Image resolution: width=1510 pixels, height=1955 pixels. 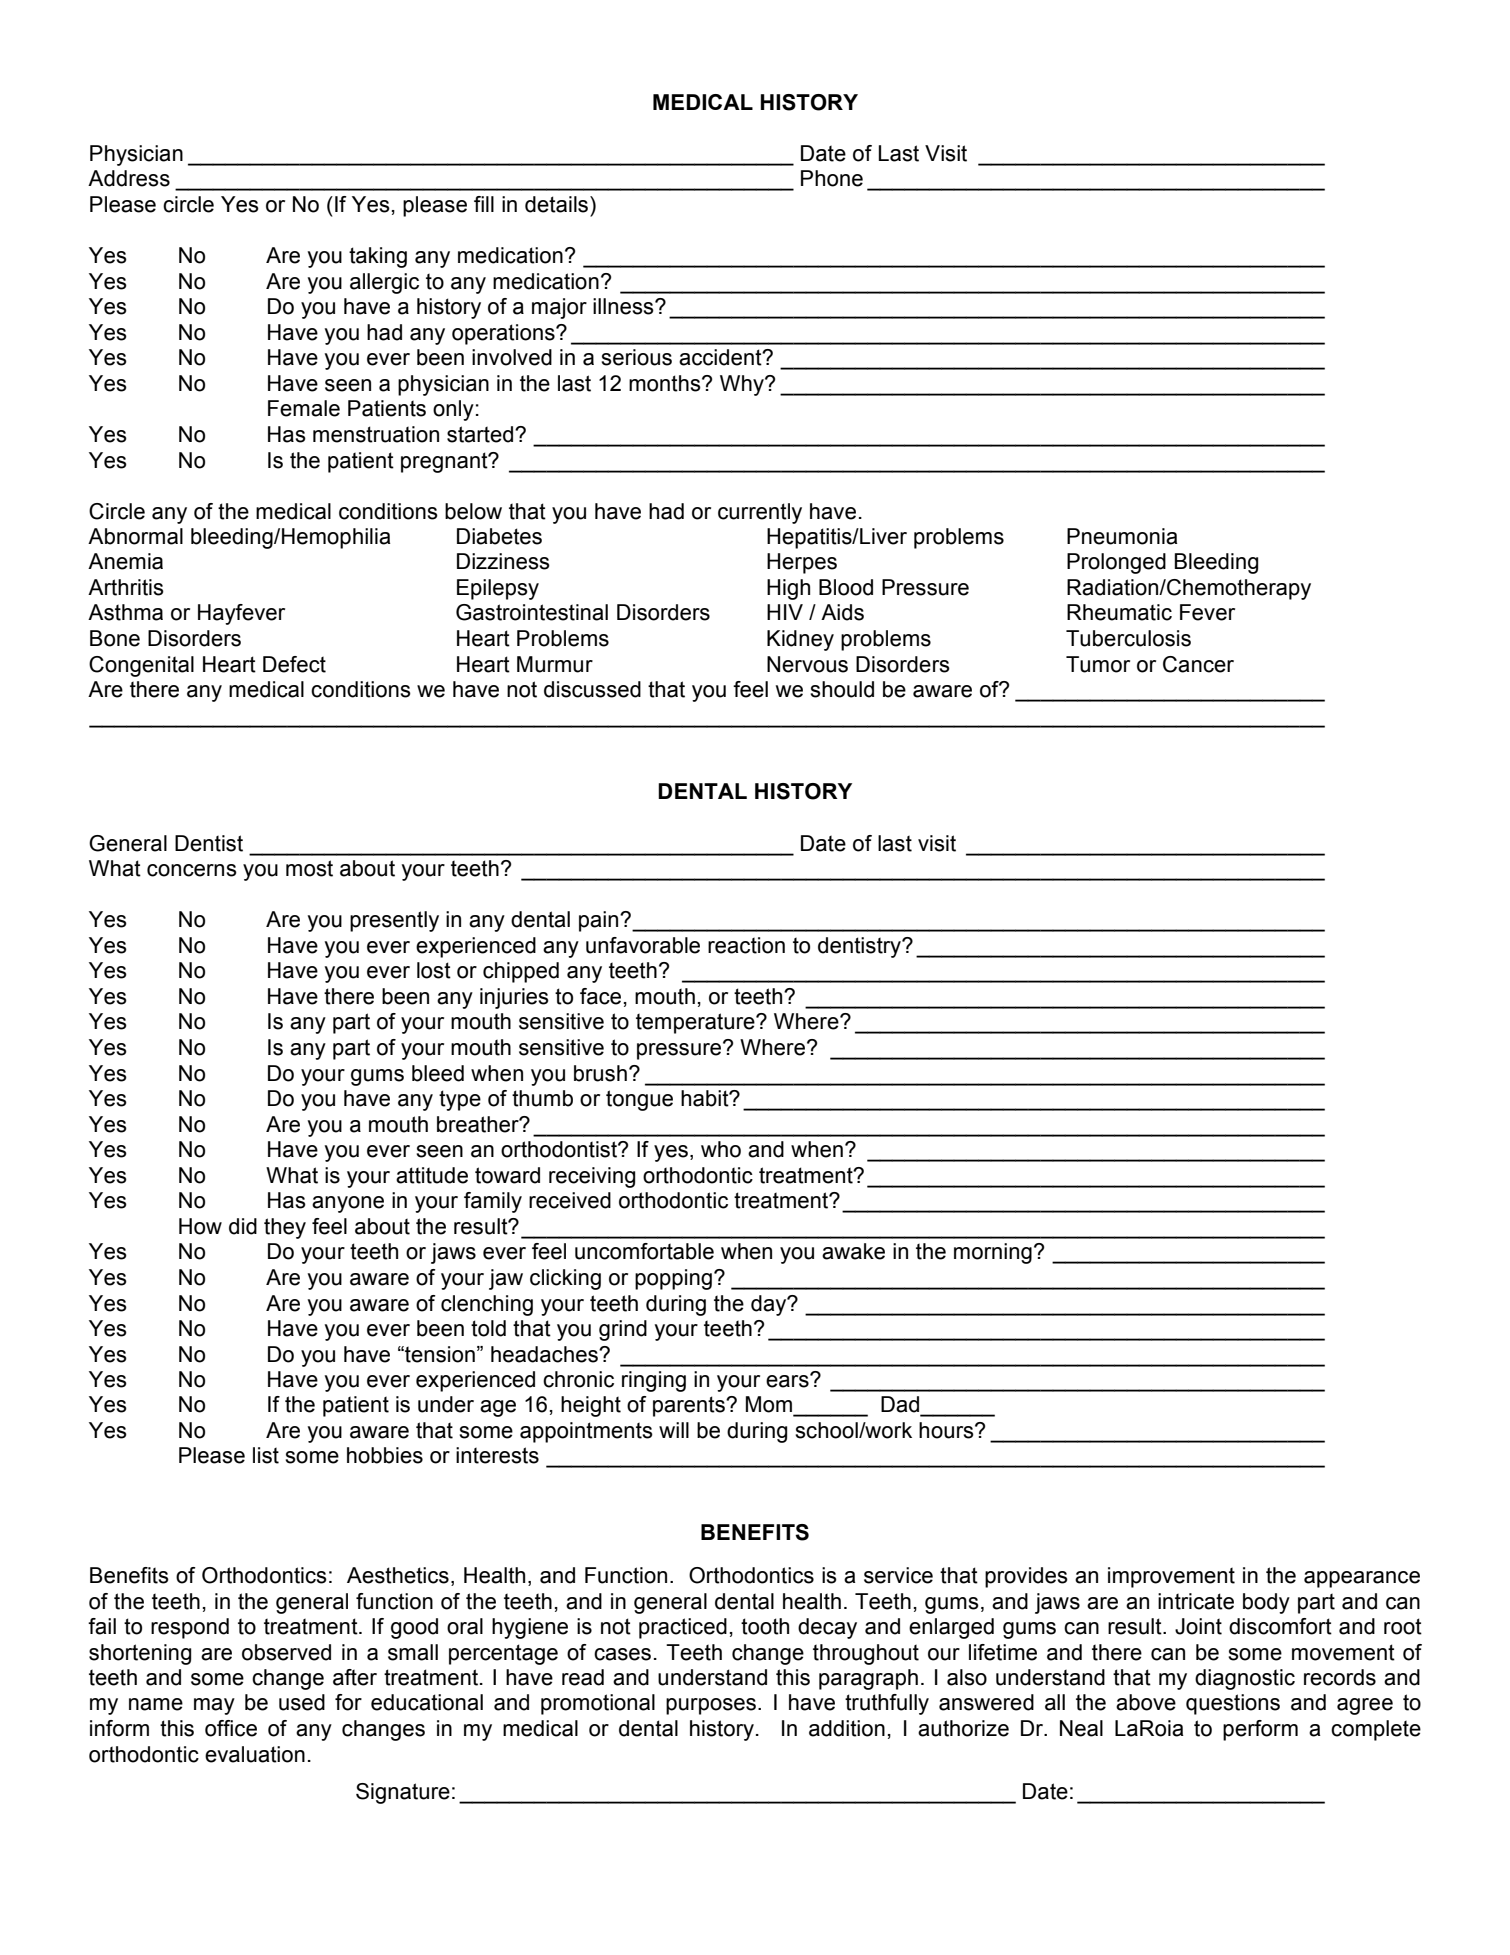 What do you see at coordinates (243, 1226) in the screenshot?
I see `did` at bounding box center [243, 1226].
